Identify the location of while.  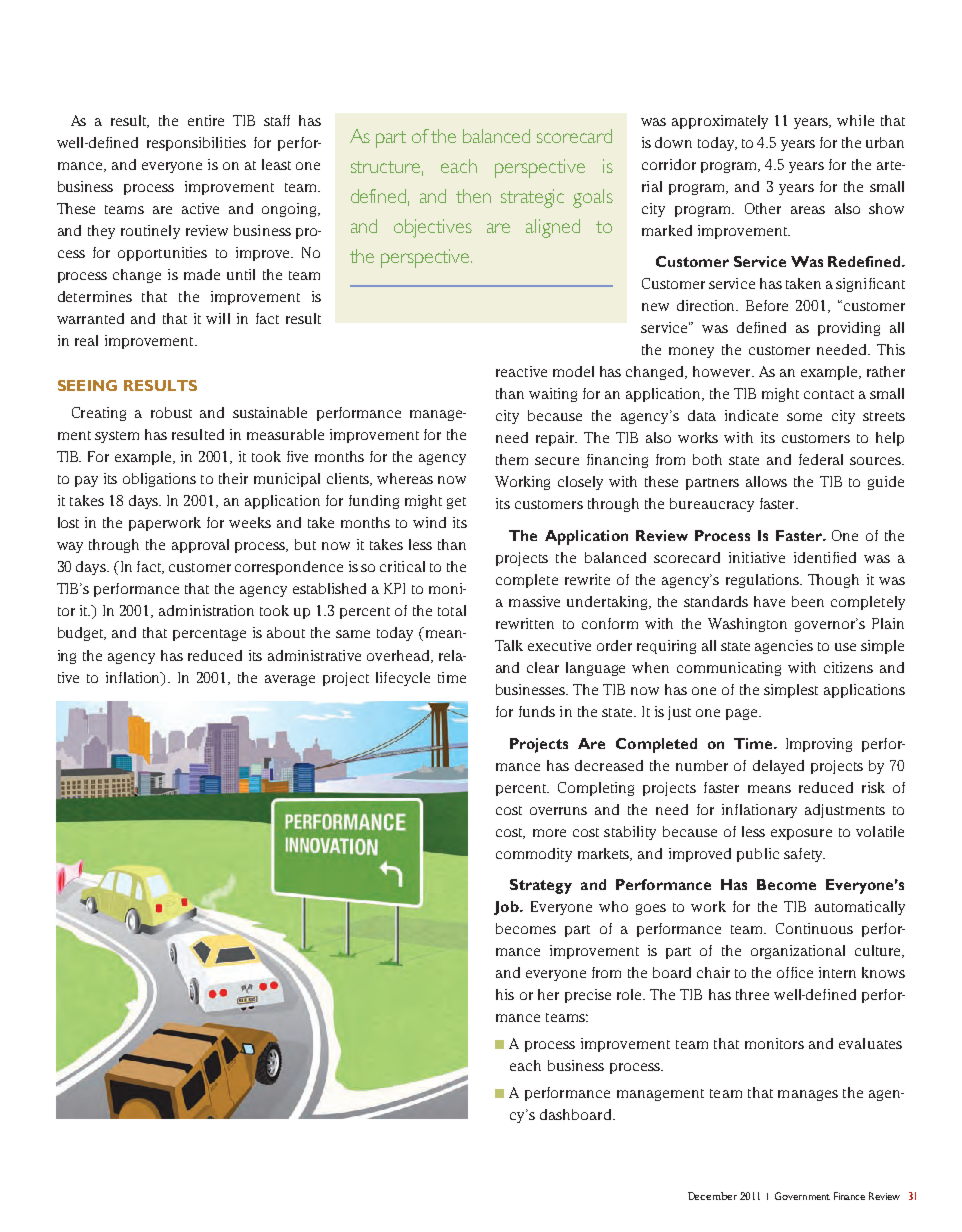
(855, 120).
